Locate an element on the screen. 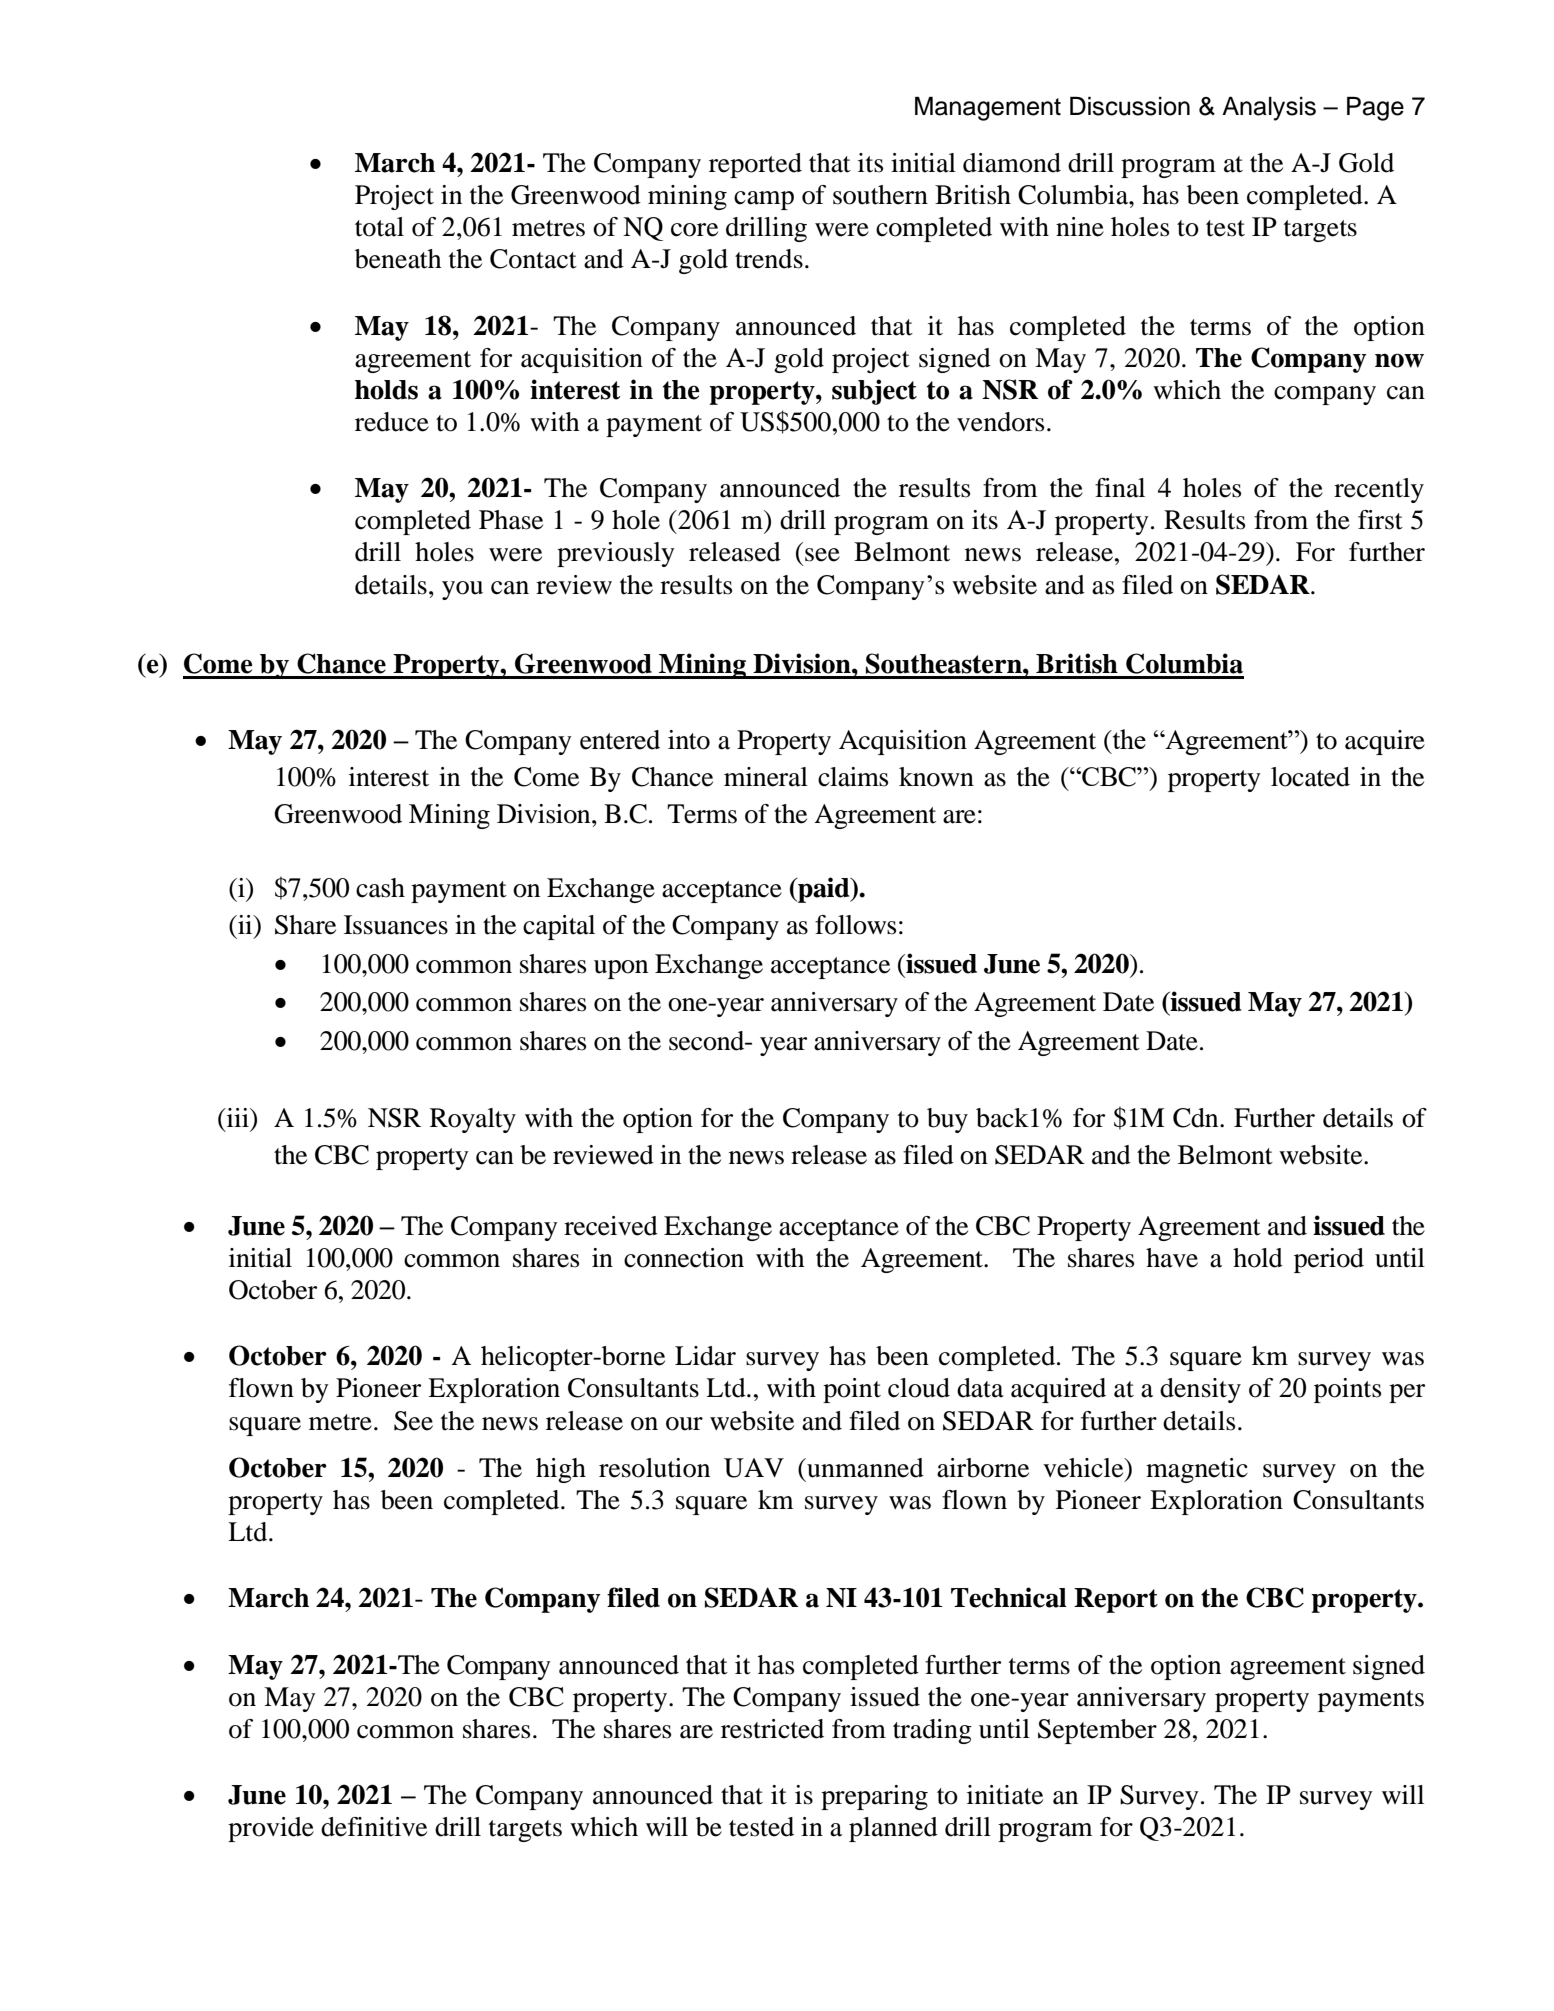  Issuances is located at coordinates (396, 925).
